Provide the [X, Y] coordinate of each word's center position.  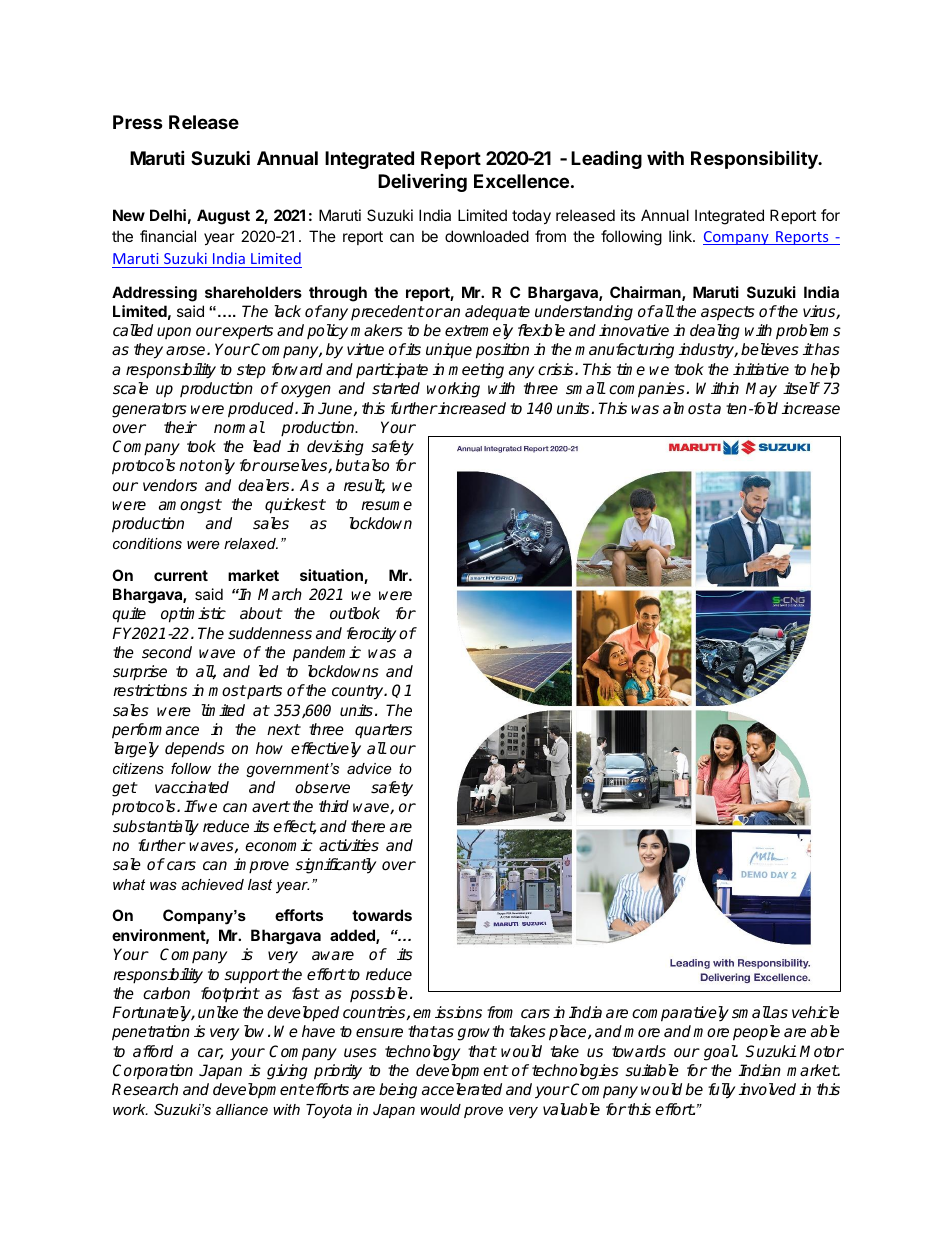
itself [801, 388]
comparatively [680, 1014]
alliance [242, 1109]
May [761, 390]
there [368, 826]
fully [721, 1091]
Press [138, 122]
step [251, 371]
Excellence [521, 181]
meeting [476, 371]
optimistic [193, 615]
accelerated [462, 1089]
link [681, 236]
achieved [212, 884]
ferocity [371, 635]
